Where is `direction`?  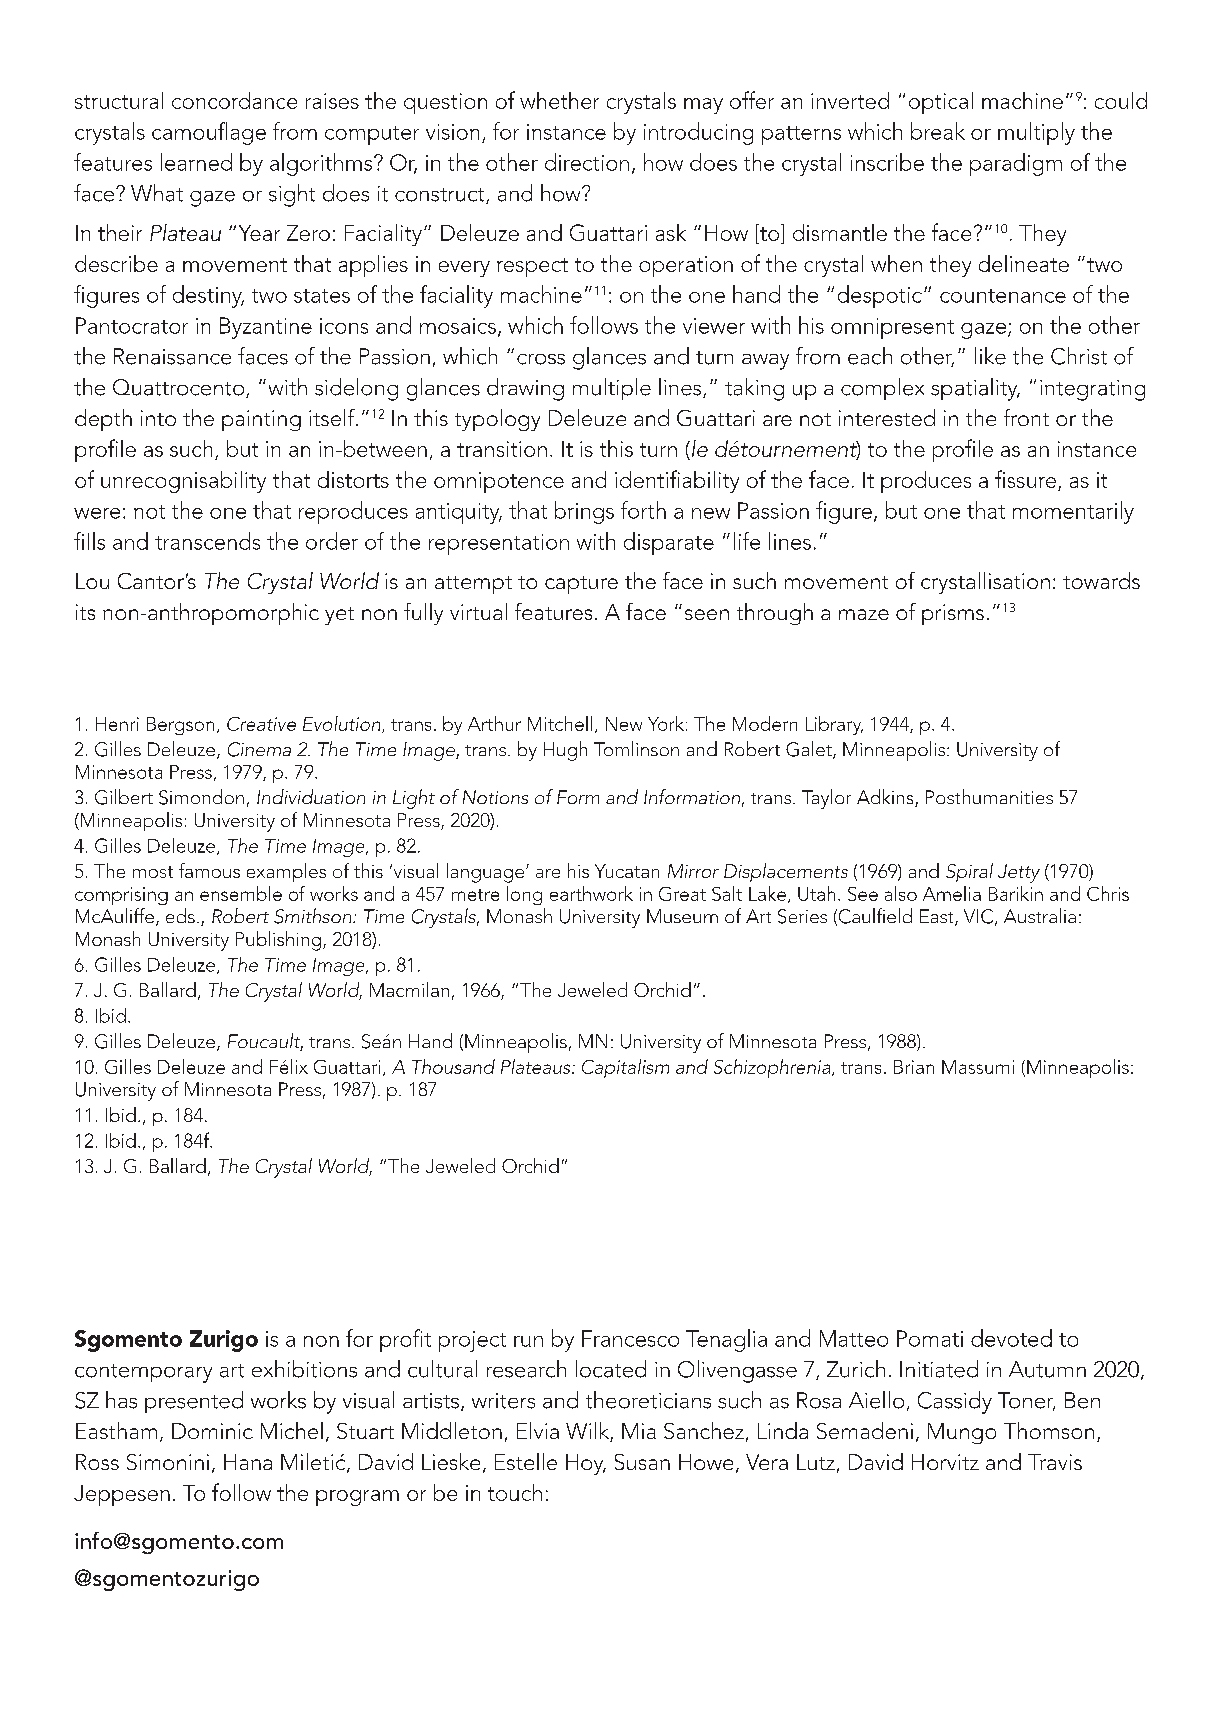 direction is located at coordinates (587, 162).
